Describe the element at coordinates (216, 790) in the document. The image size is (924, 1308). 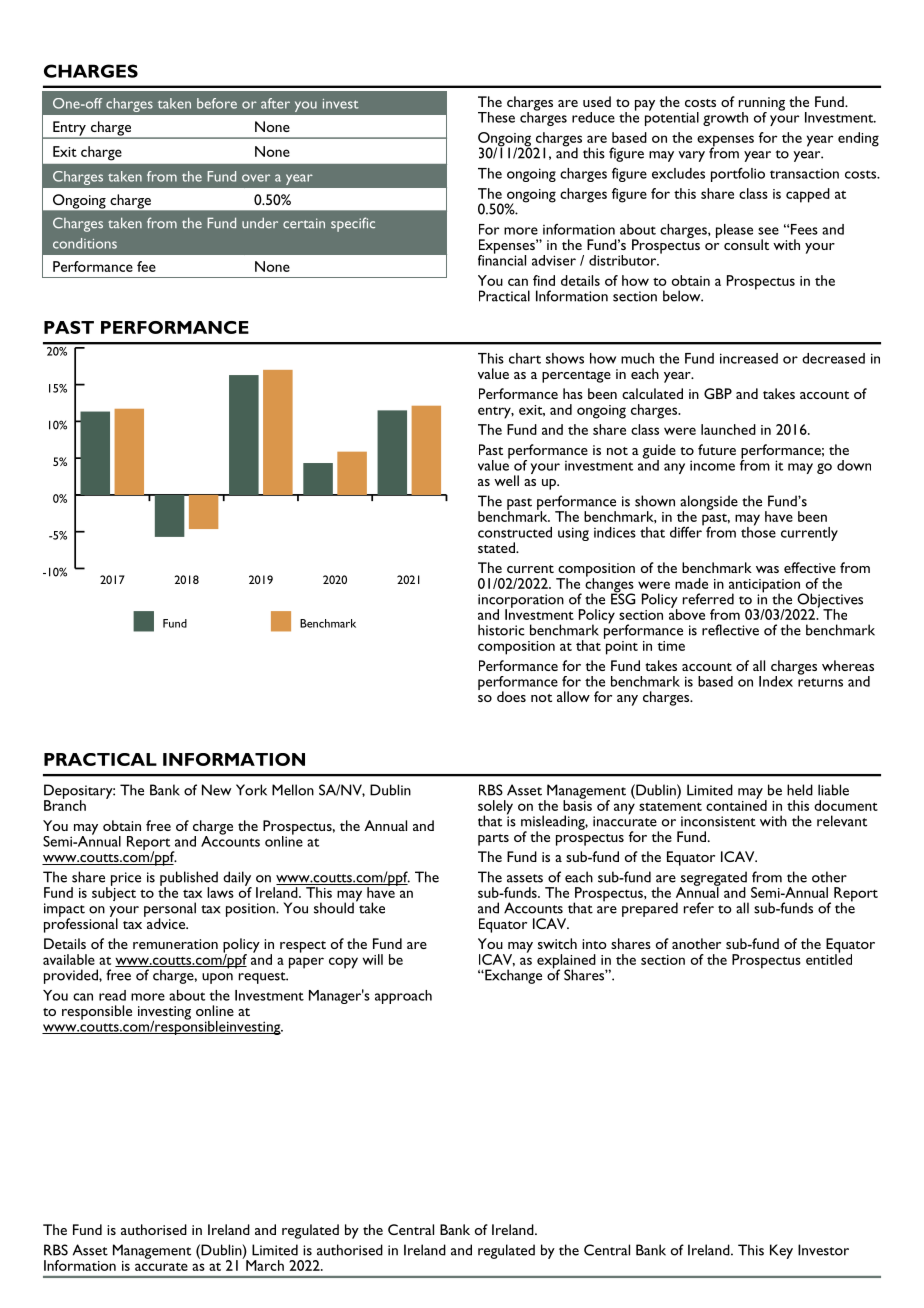
I see `New` at that location.
